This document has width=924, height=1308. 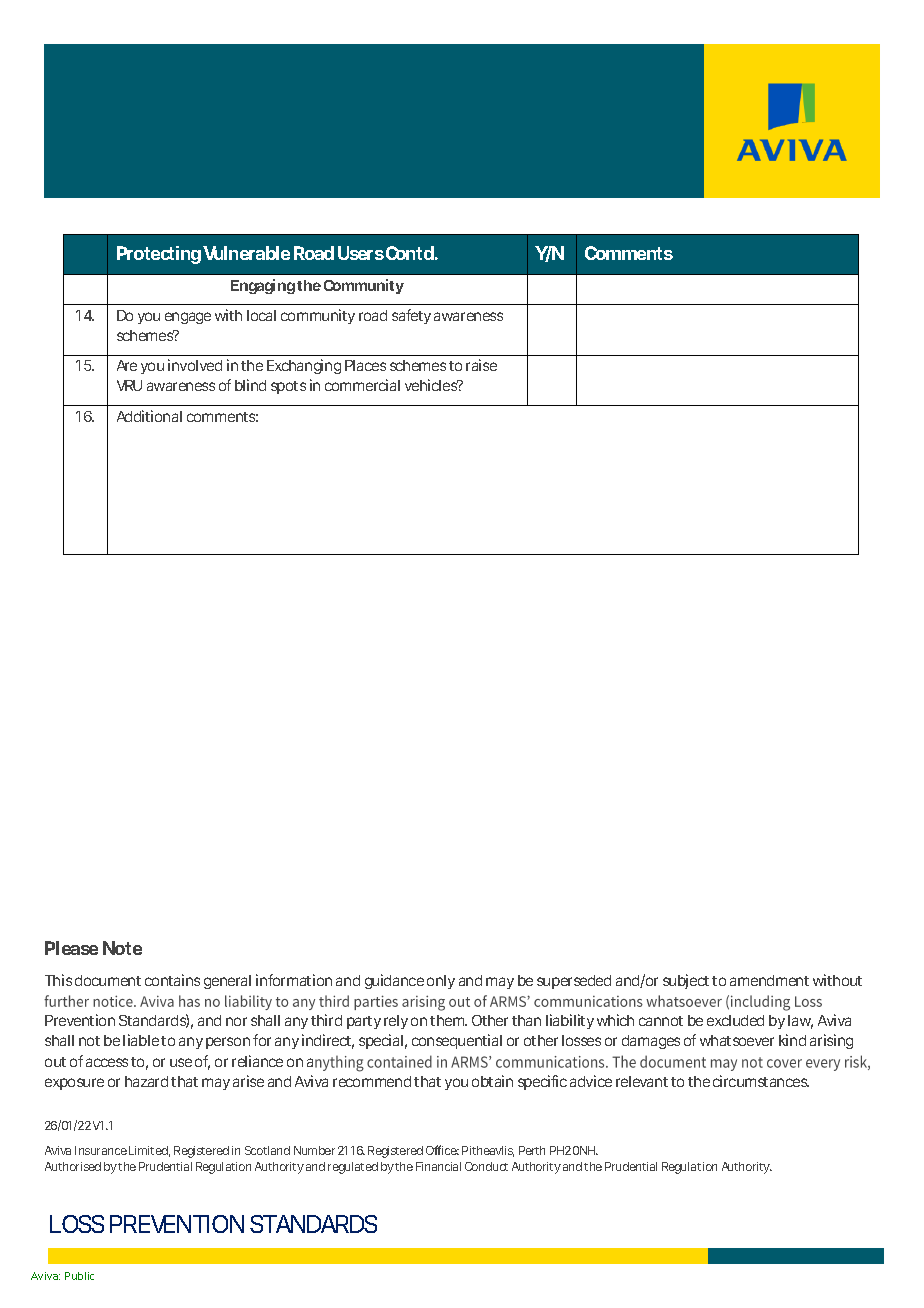 I want to click on Public, so click(x=79, y=1276).
